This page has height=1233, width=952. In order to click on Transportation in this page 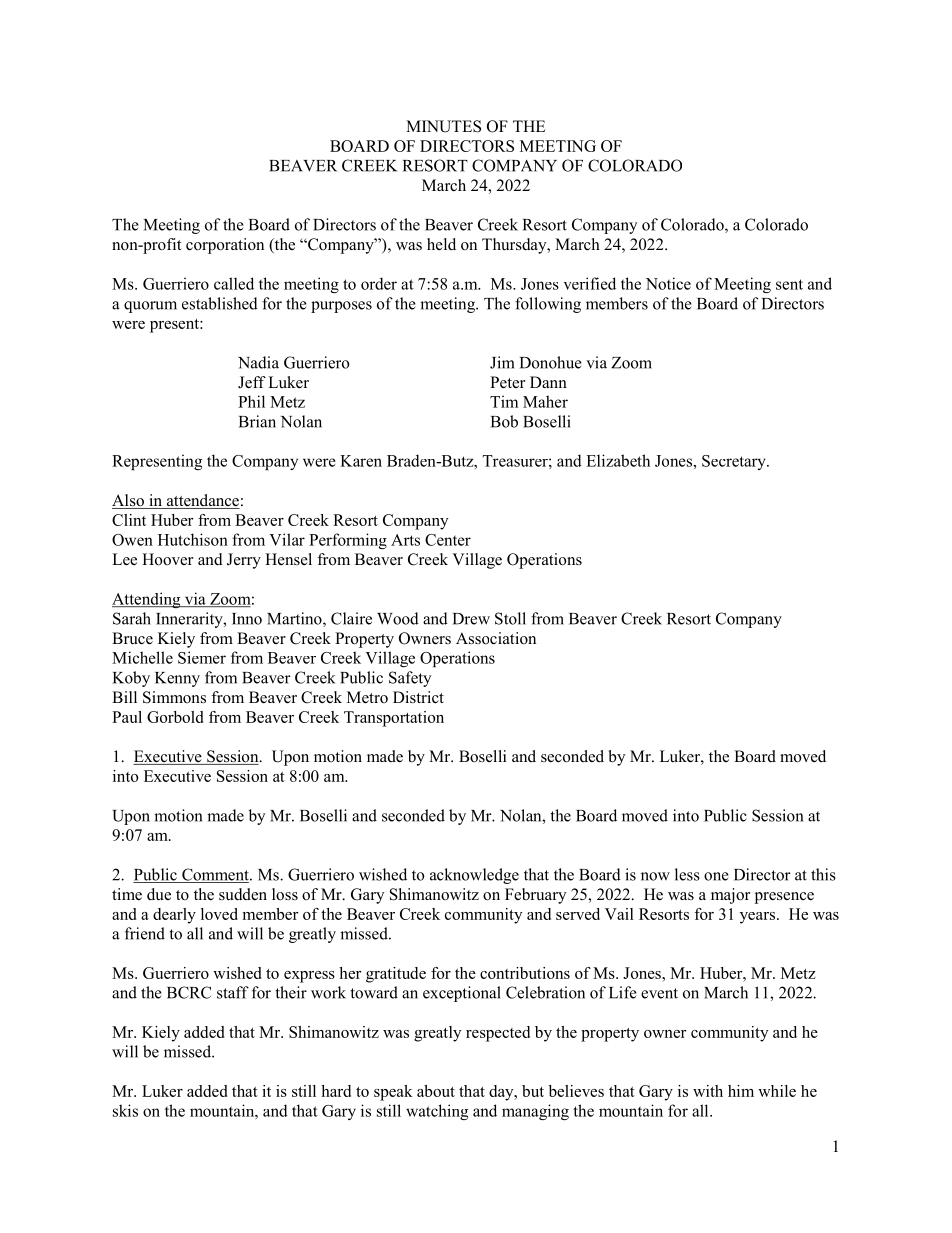, I will do `click(394, 719)`.
